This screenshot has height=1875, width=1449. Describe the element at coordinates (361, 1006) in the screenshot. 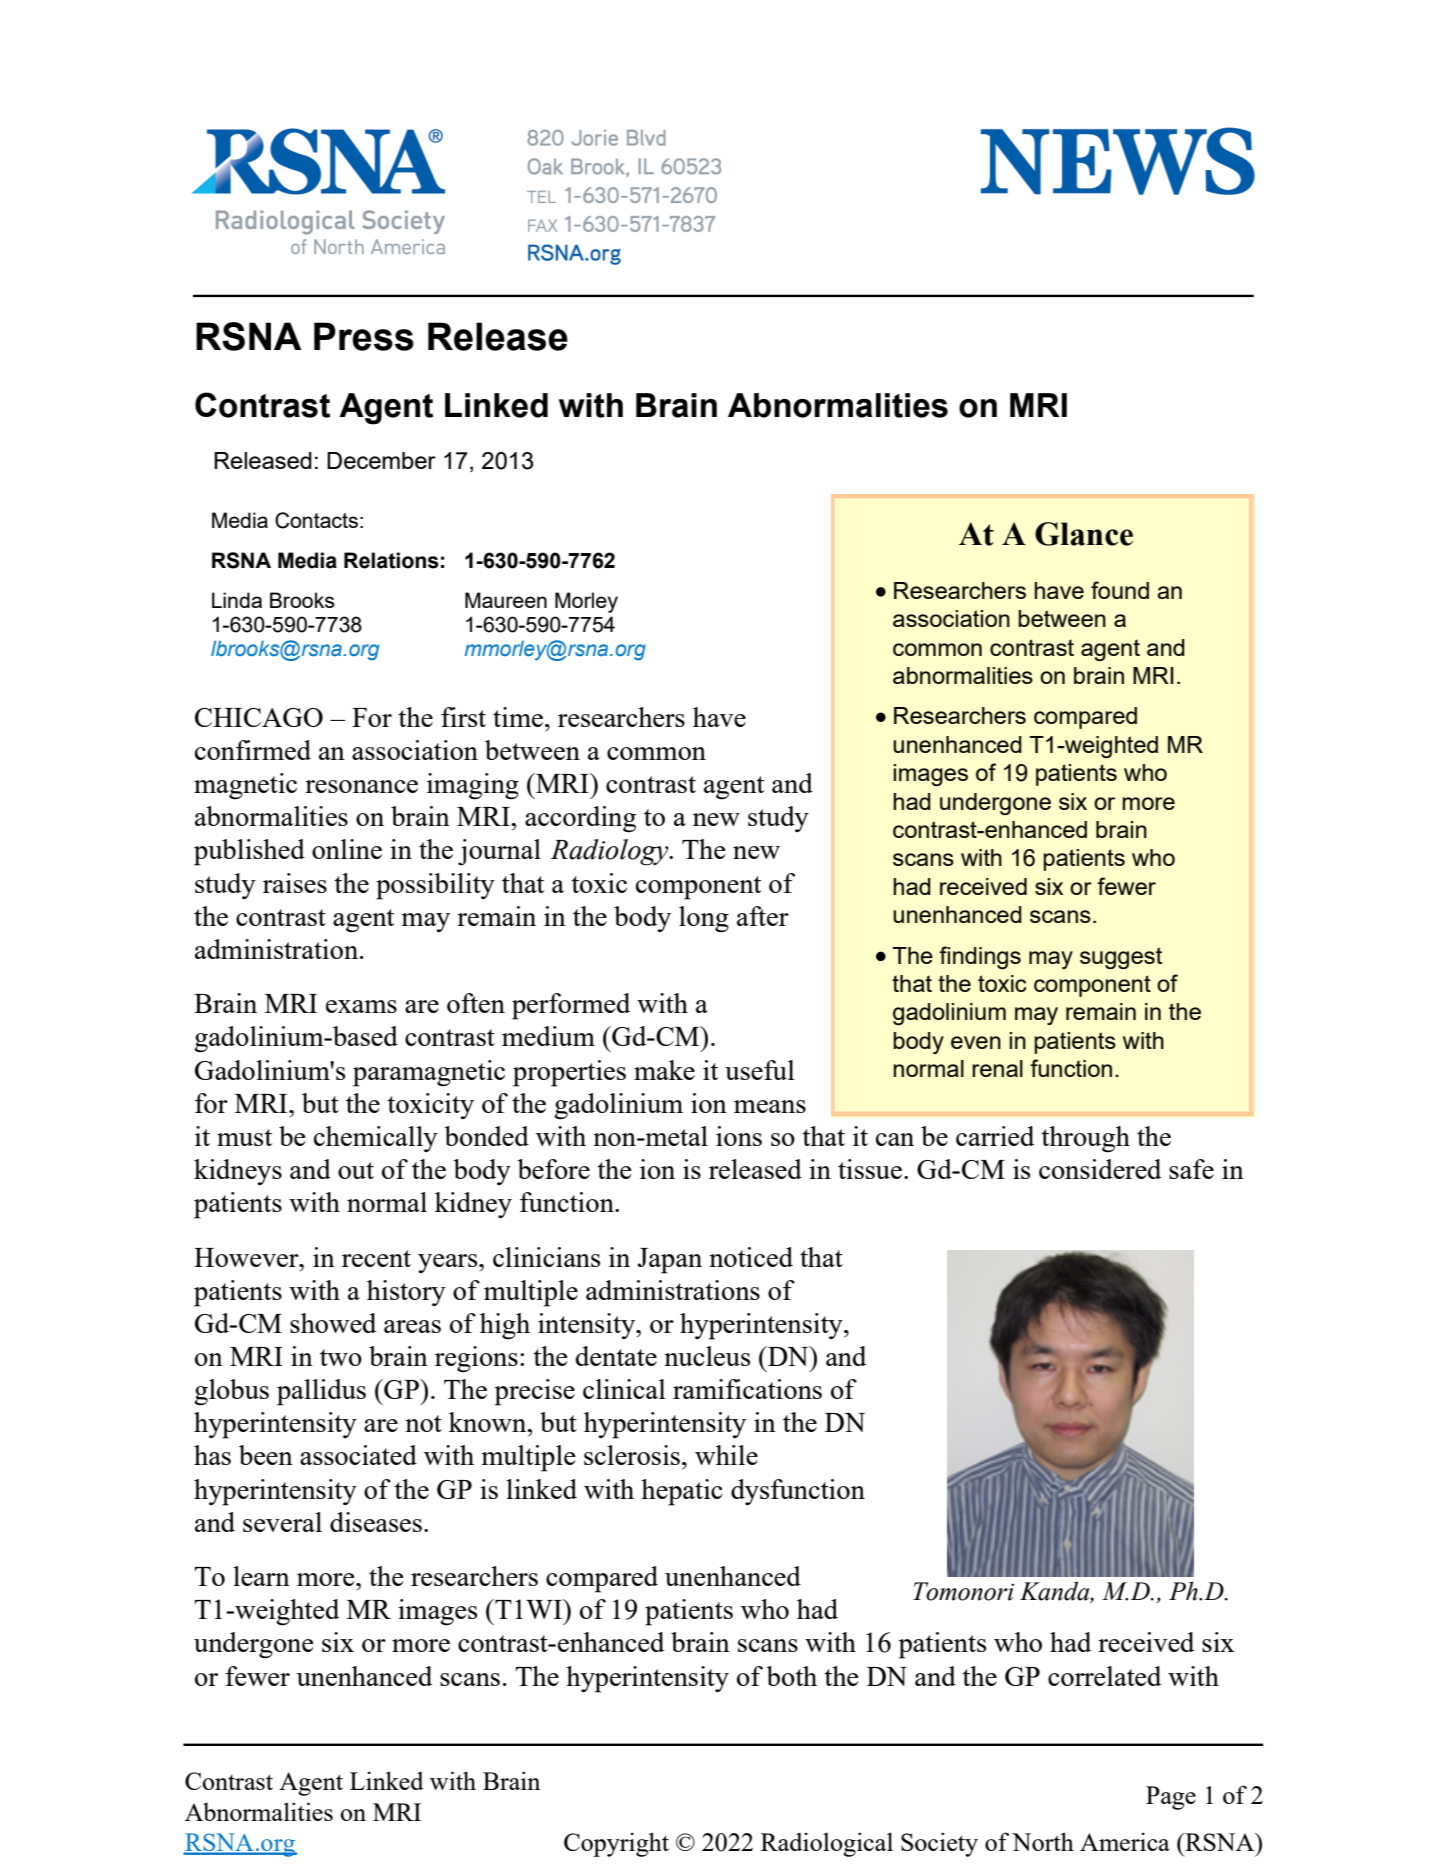

I see `exams` at that location.
